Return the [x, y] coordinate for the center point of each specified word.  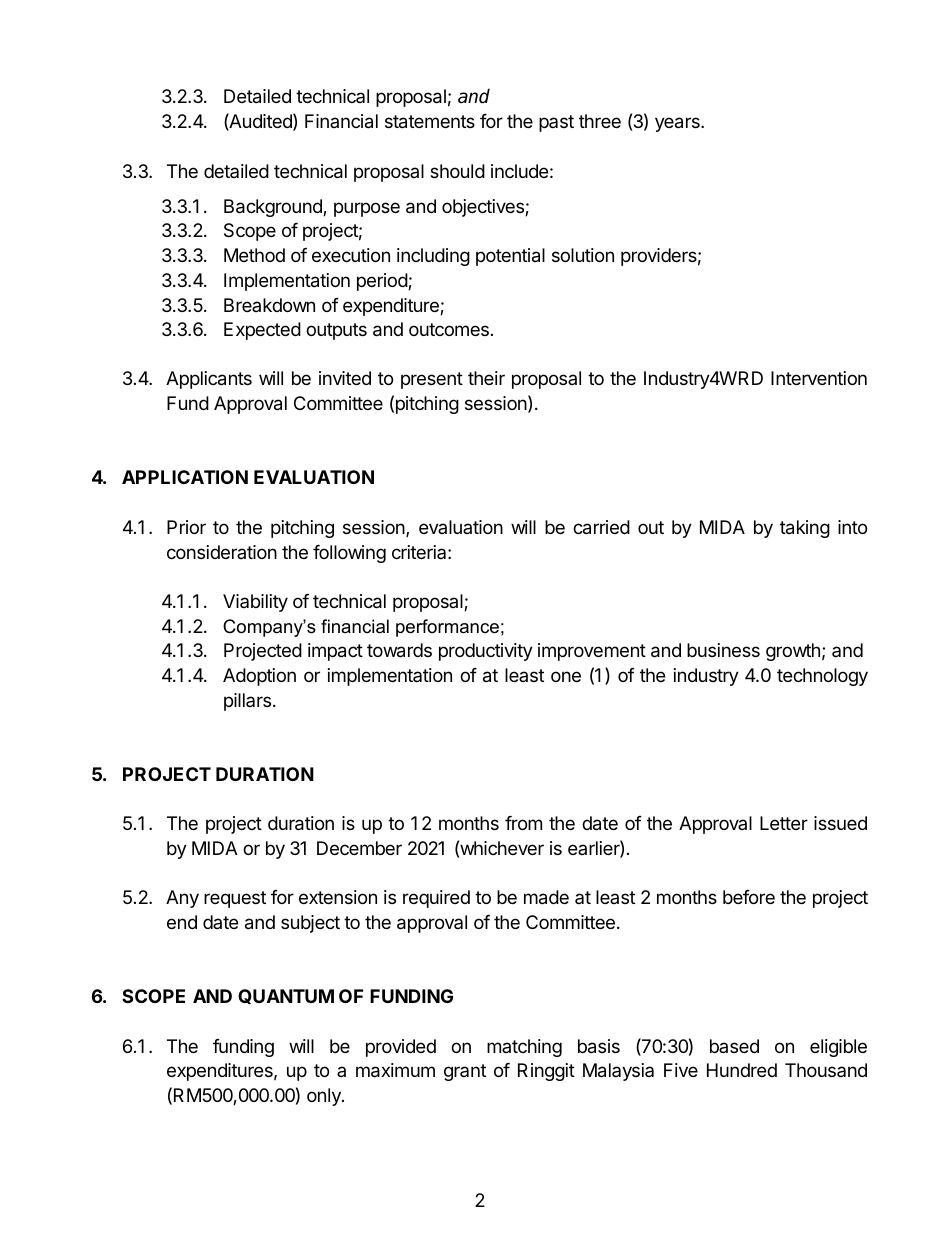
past [556, 123]
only [325, 1097]
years [678, 124]
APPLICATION [185, 477]
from [523, 823]
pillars [247, 702]
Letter [784, 823]
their [486, 378]
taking [805, 529]
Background [274, 208]
